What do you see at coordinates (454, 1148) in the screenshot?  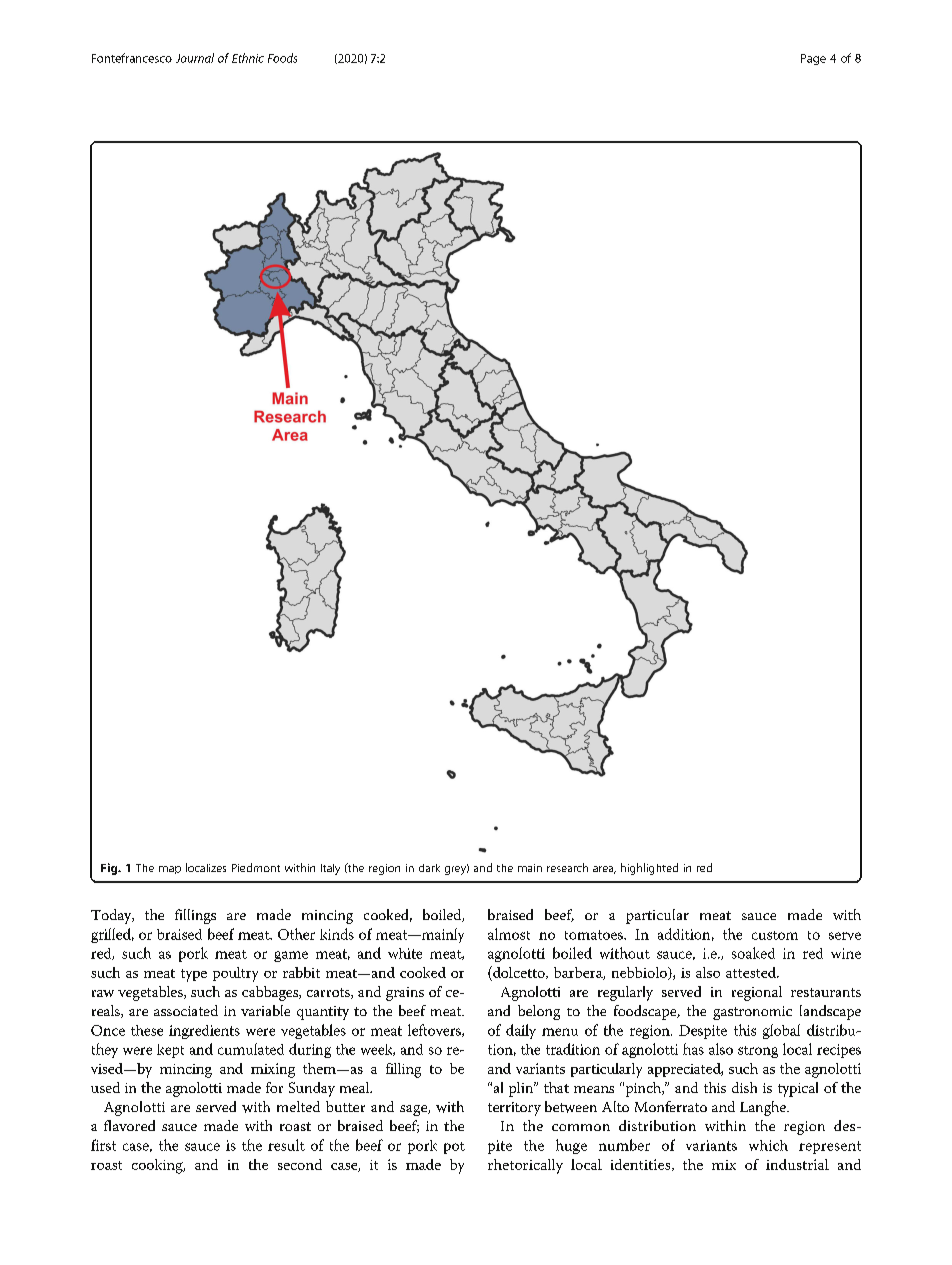 I see `pot` at bounding box center [454, 1148].
